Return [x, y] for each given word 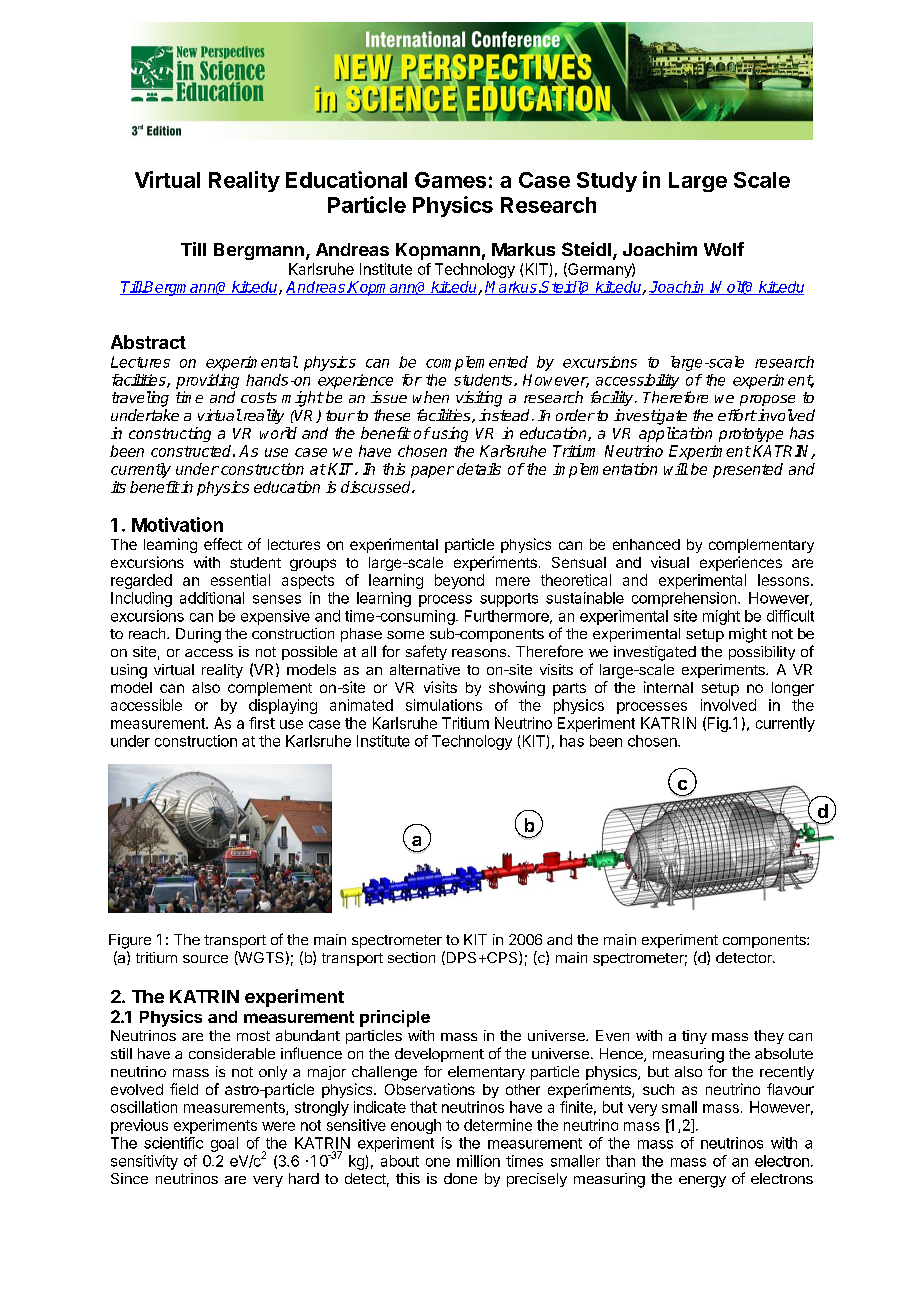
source [205, 959]
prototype [751, 435]
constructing [170, 434]
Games [450, 180]
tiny [694, 1037]
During [198, 635]
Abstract [148, 342]
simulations [444, 705]
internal [668, 687]
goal [224, 1144]
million [478, 1161]
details [479, 469]
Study [607, 182]
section [411, 957]
